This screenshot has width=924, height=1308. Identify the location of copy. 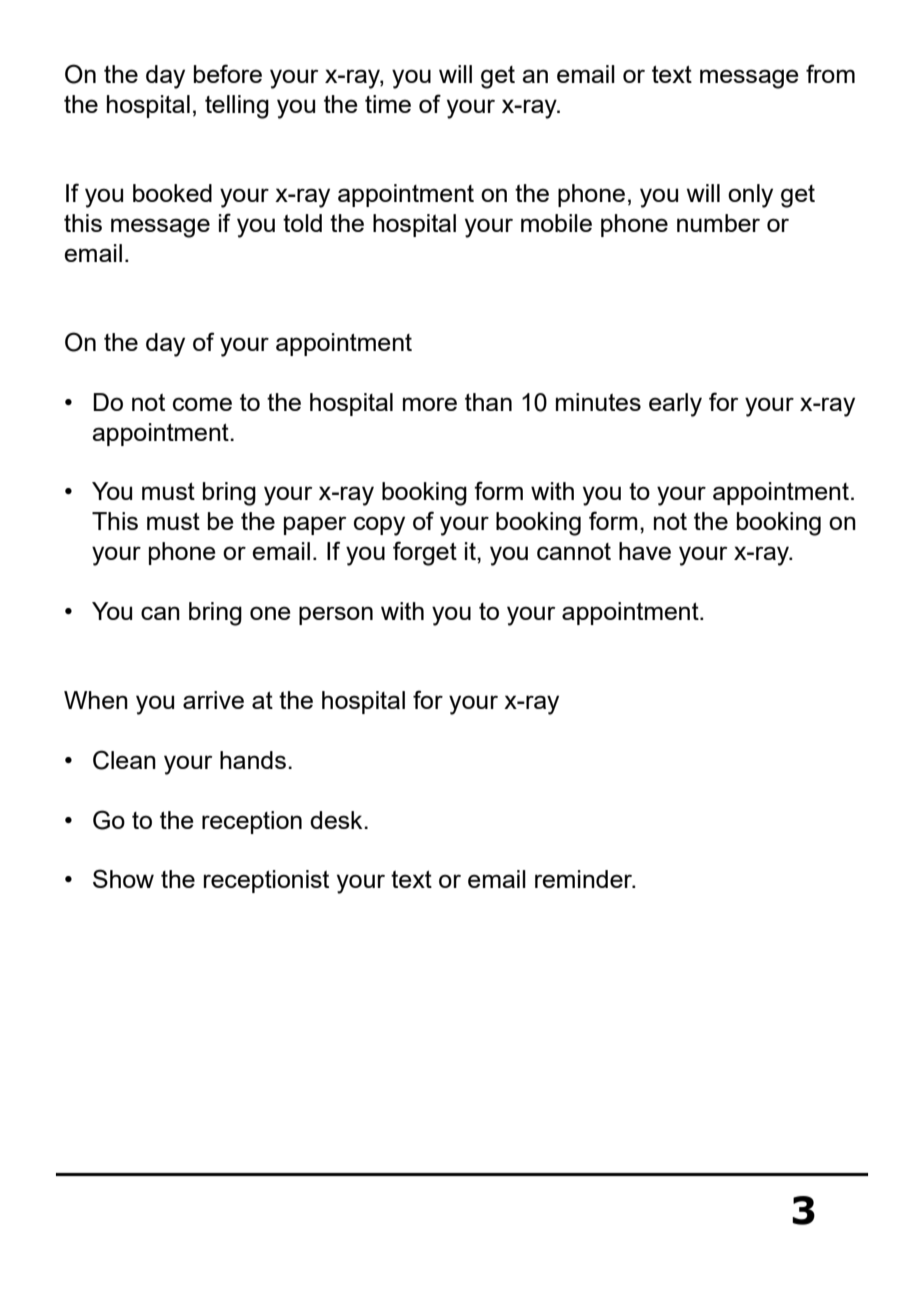
(379, 526).
